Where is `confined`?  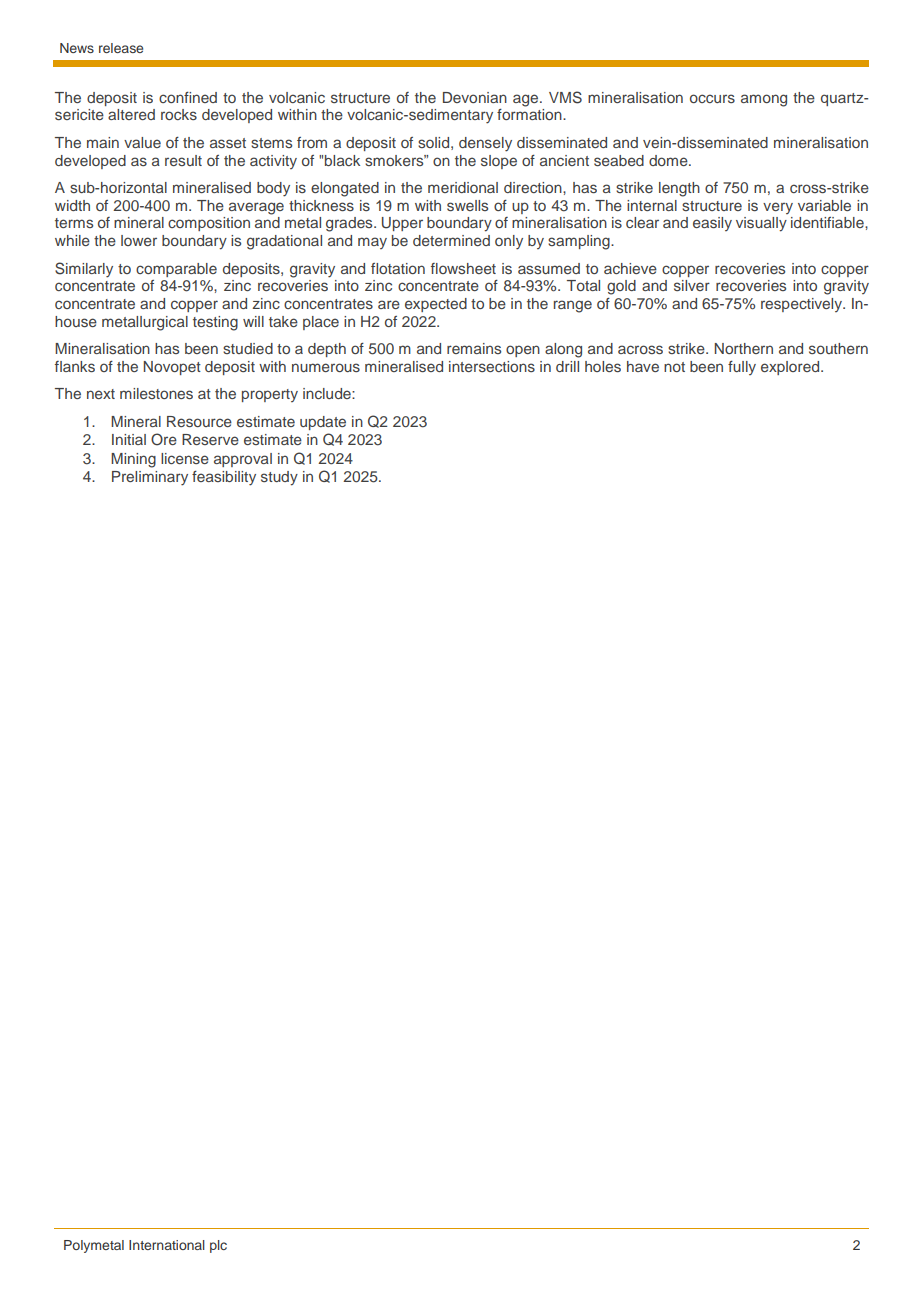 confined is located at coordinates (188, 97).
